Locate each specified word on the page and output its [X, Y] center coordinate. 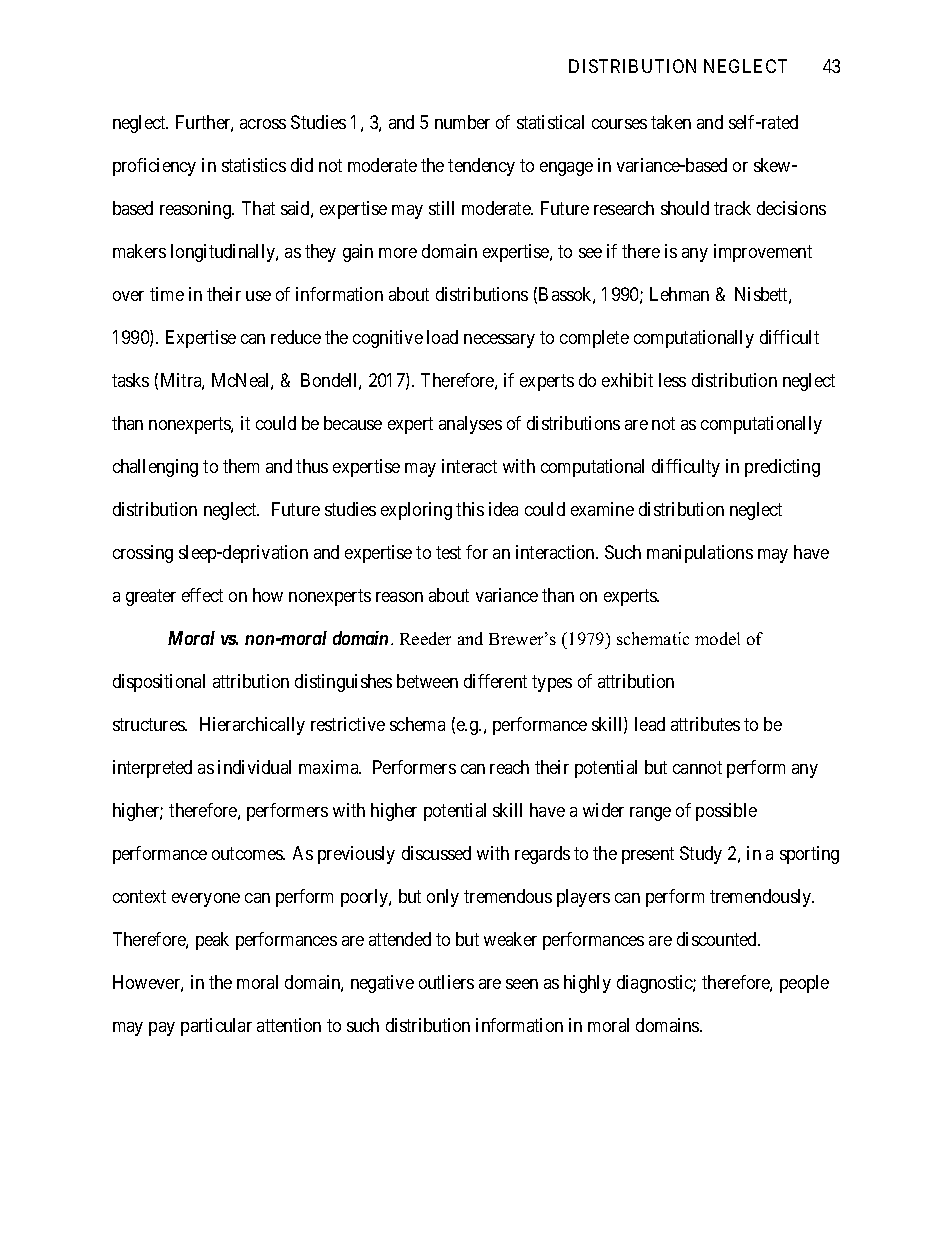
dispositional [159, 683]
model [717, 638]
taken [671, 122]
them [241, 466]
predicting [782, 468]
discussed [436, 853]
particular [216, 1027]
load [442, 337]
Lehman [679, 294]
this [470, 509]
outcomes [248, 853]
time [167, 294]
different [495, 681]
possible [726, 812]
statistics [254, 165]
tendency [481, 167]
